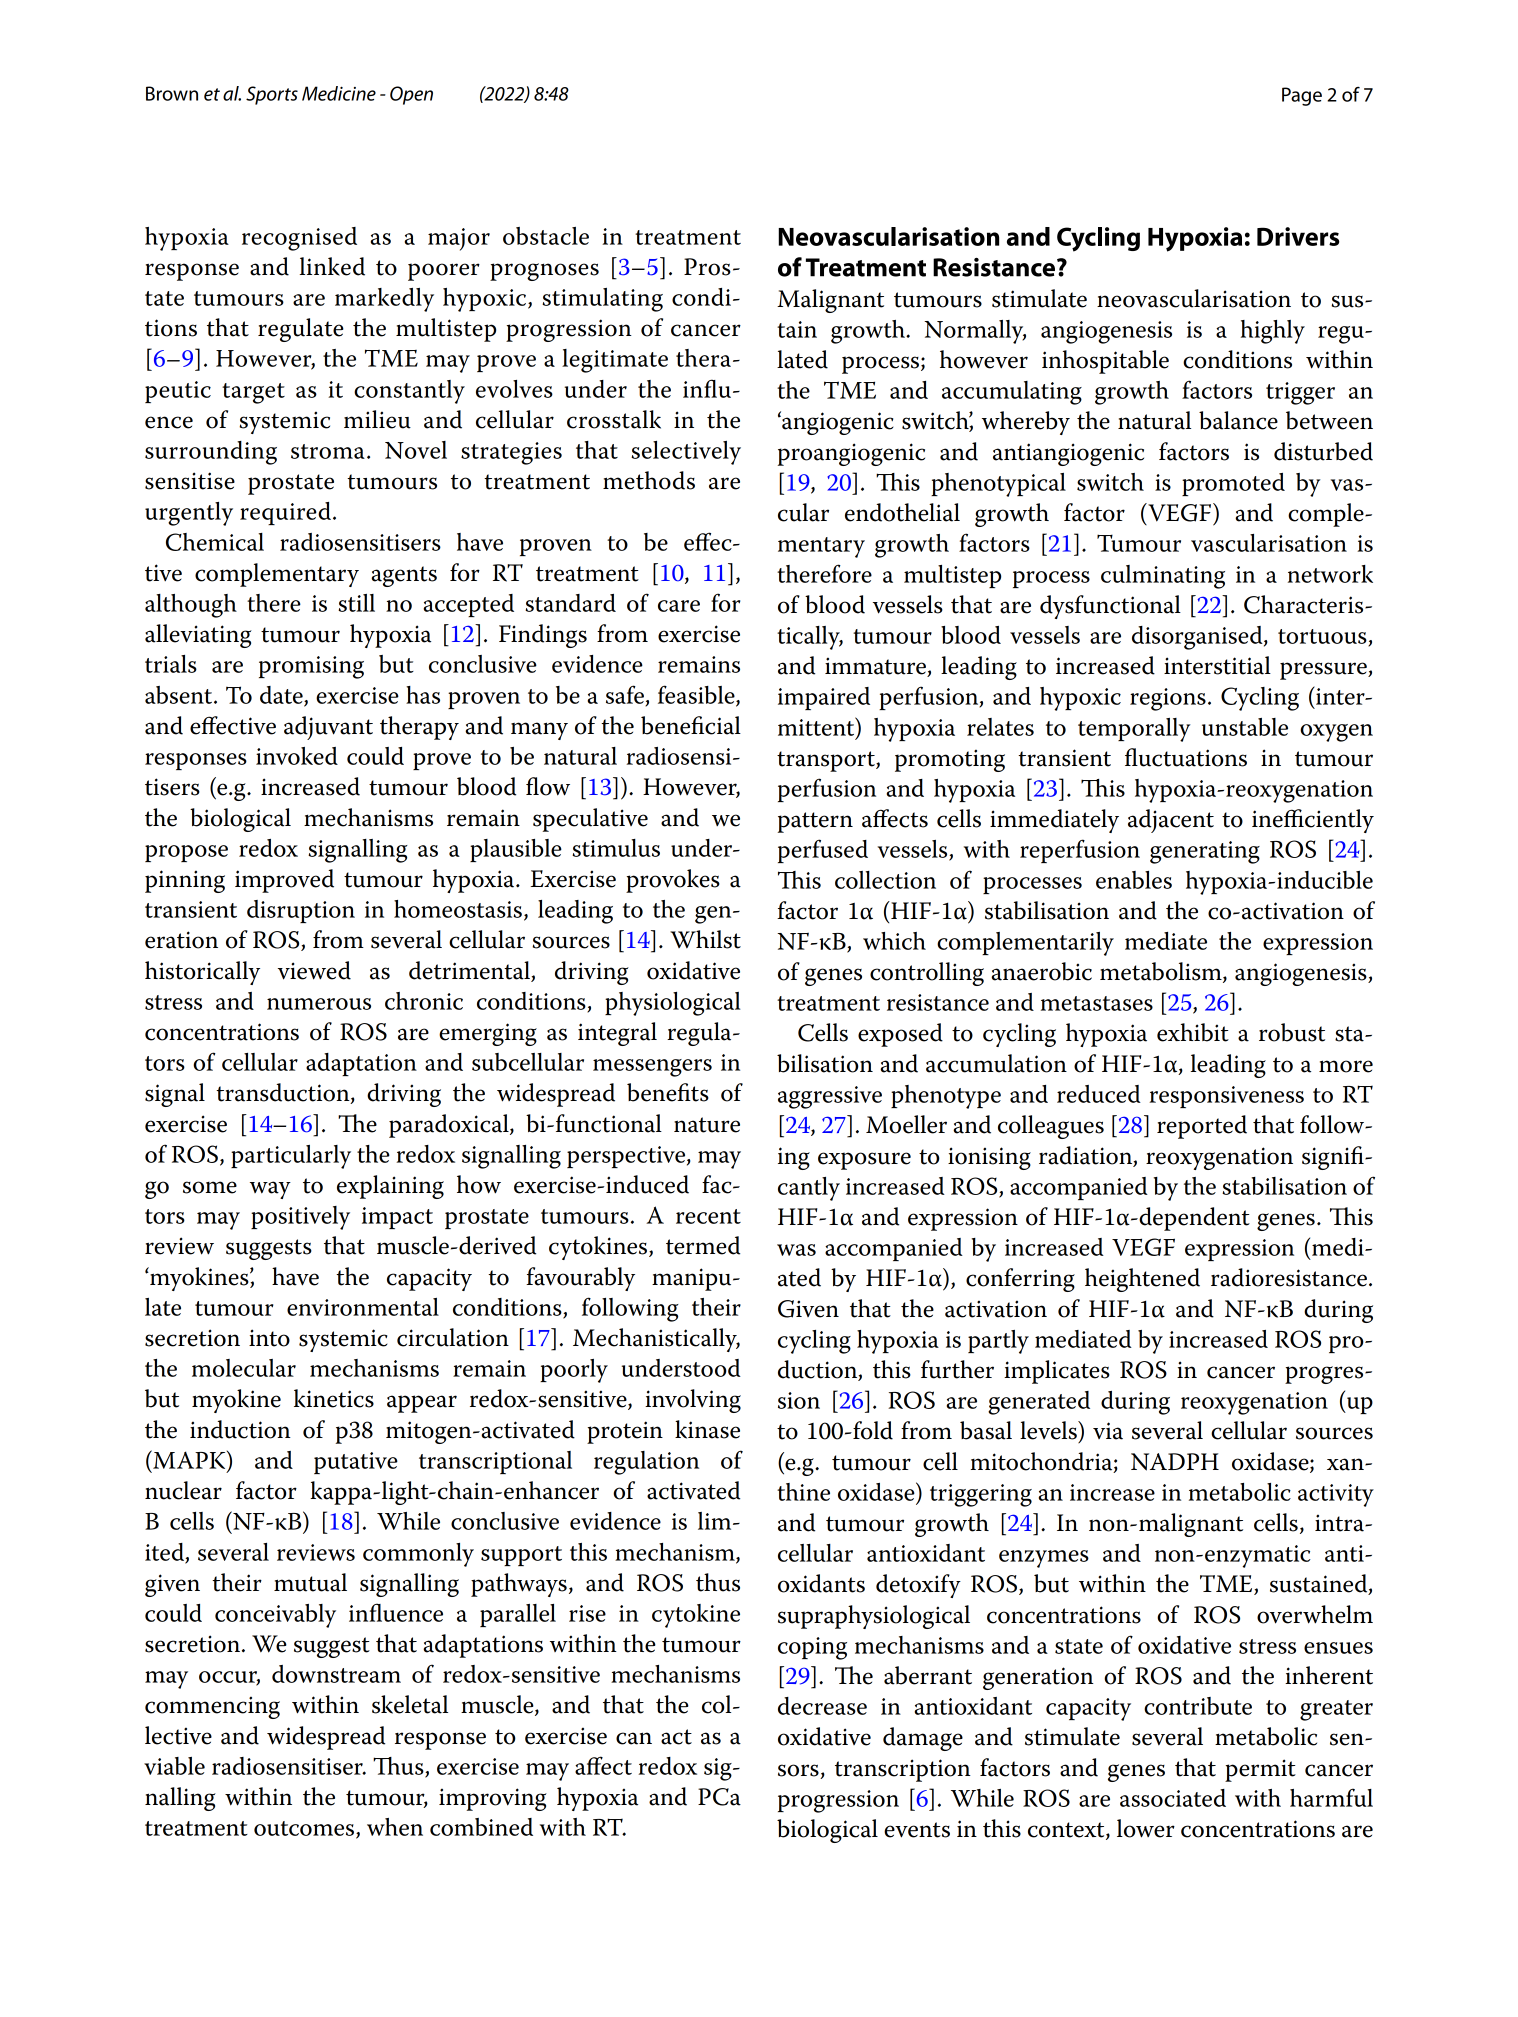 Image resolution: width=1518 pixels, height=2017 pixels. Describe the element at coordinates (285, 513) in the screenshot. I see `required` at that location.
